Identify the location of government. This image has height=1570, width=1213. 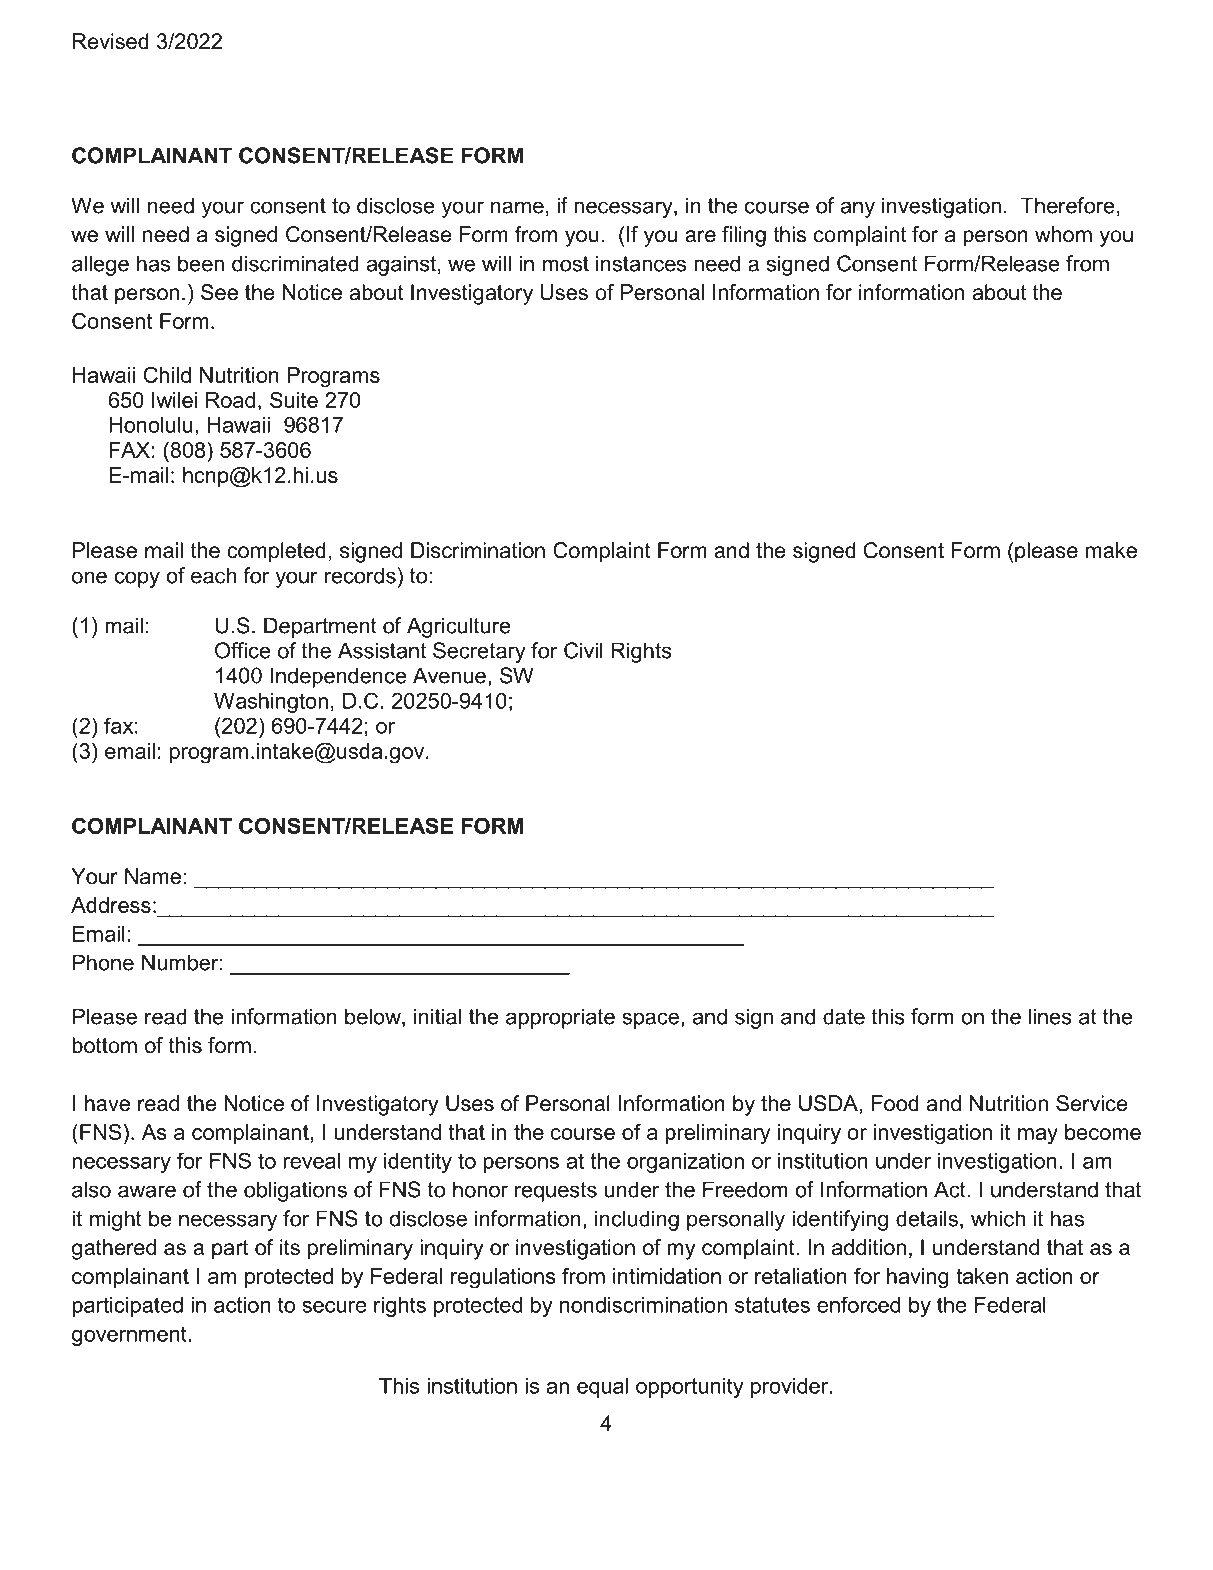
(130, 1336).
